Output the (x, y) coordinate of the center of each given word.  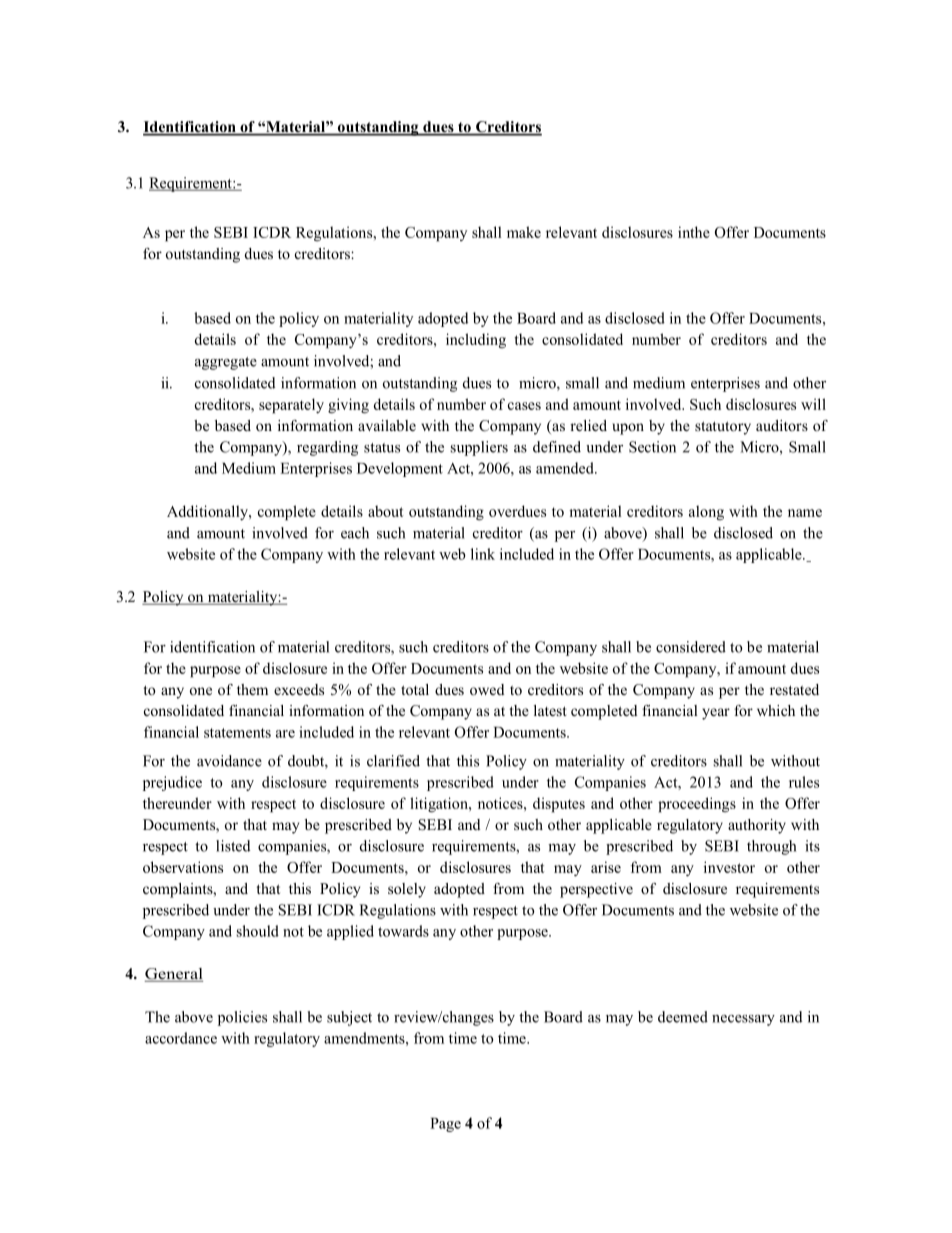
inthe (694, 232)
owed (487, 689)
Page (445, 1125)
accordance (181, 1038)
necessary (743, 1020)
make (524, 232)
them (252, 689)
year (716, 714)
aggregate (226, 363)
